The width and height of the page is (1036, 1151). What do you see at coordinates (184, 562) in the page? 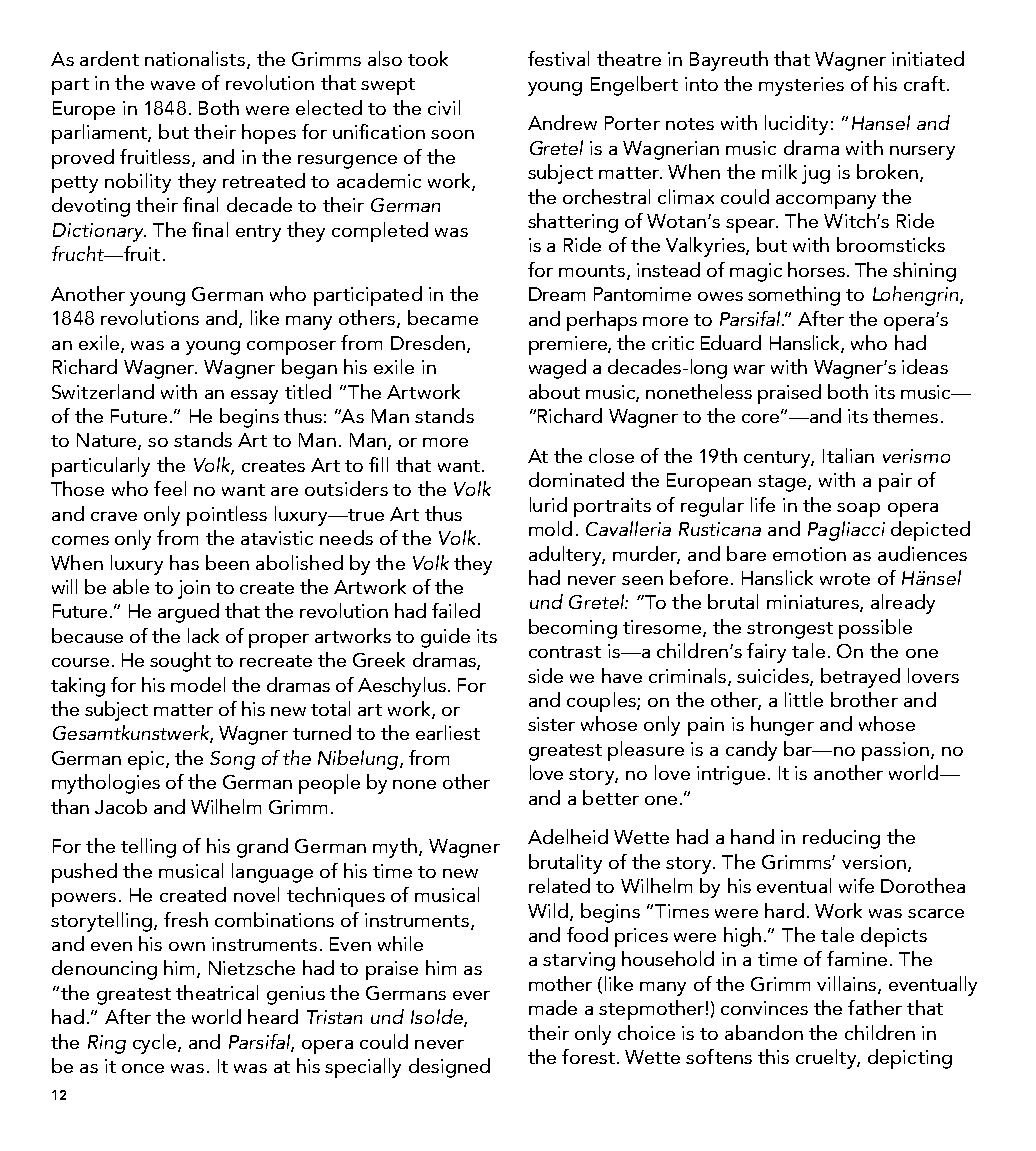
I see `has` at bounding box center [184, 562].
